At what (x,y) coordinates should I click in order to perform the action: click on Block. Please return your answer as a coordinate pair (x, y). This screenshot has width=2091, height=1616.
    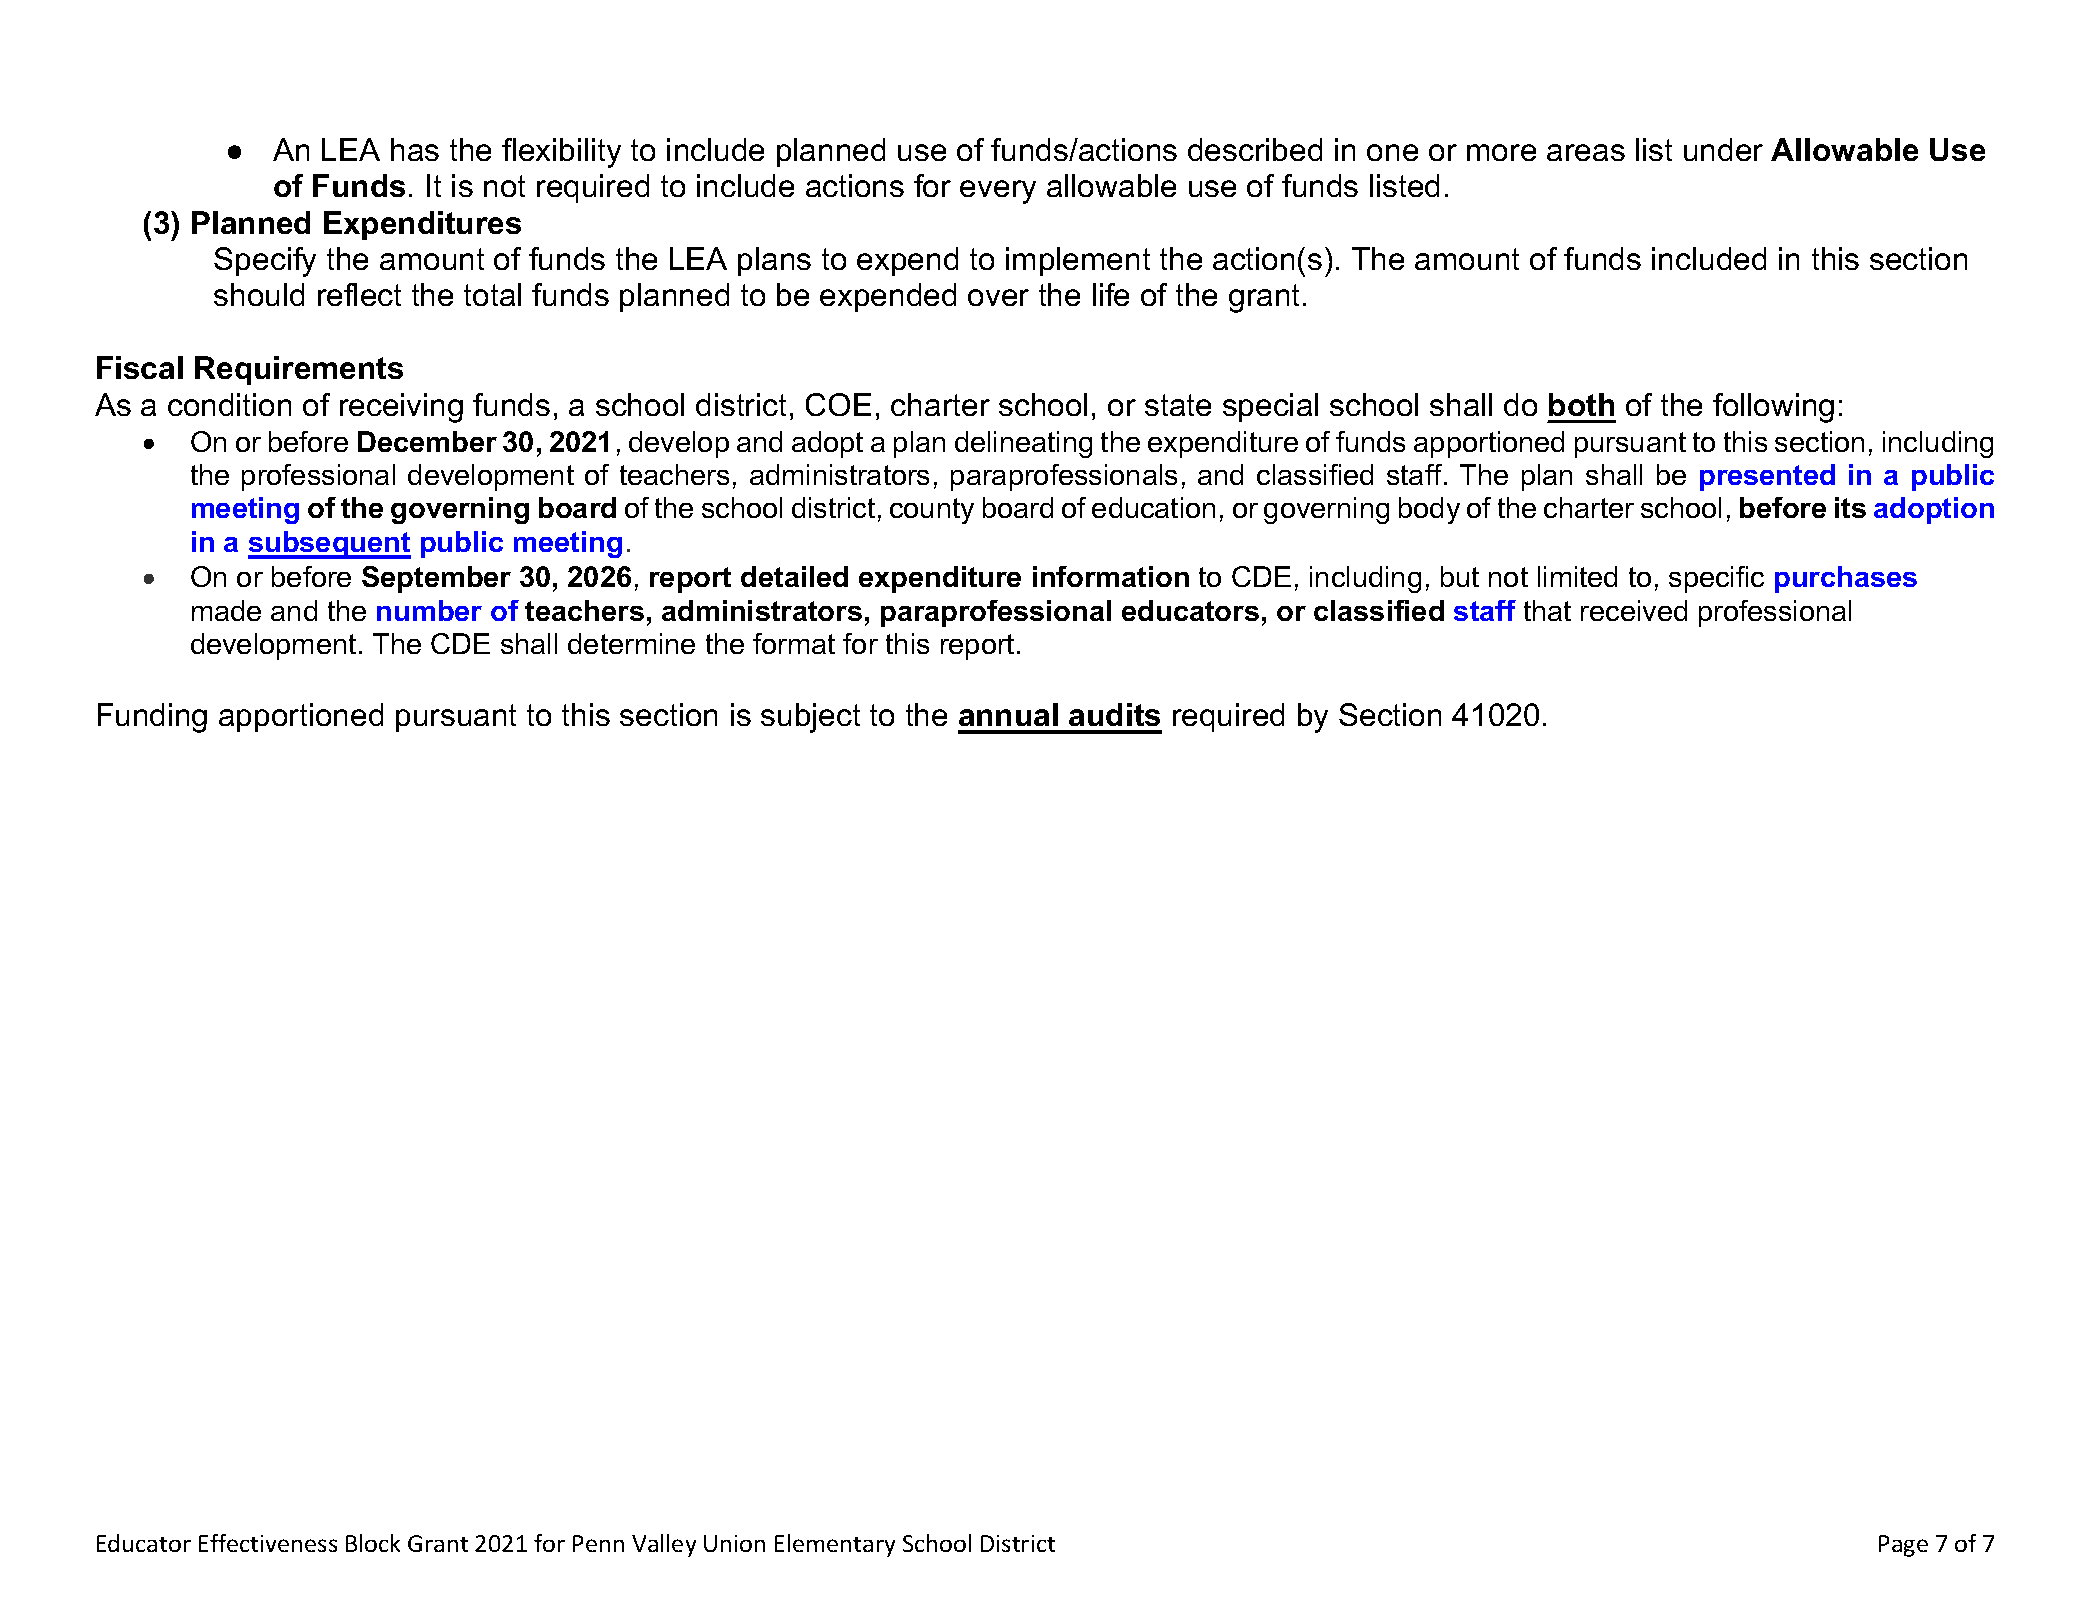
    Looking at the image, I should click on (373, 1543).
